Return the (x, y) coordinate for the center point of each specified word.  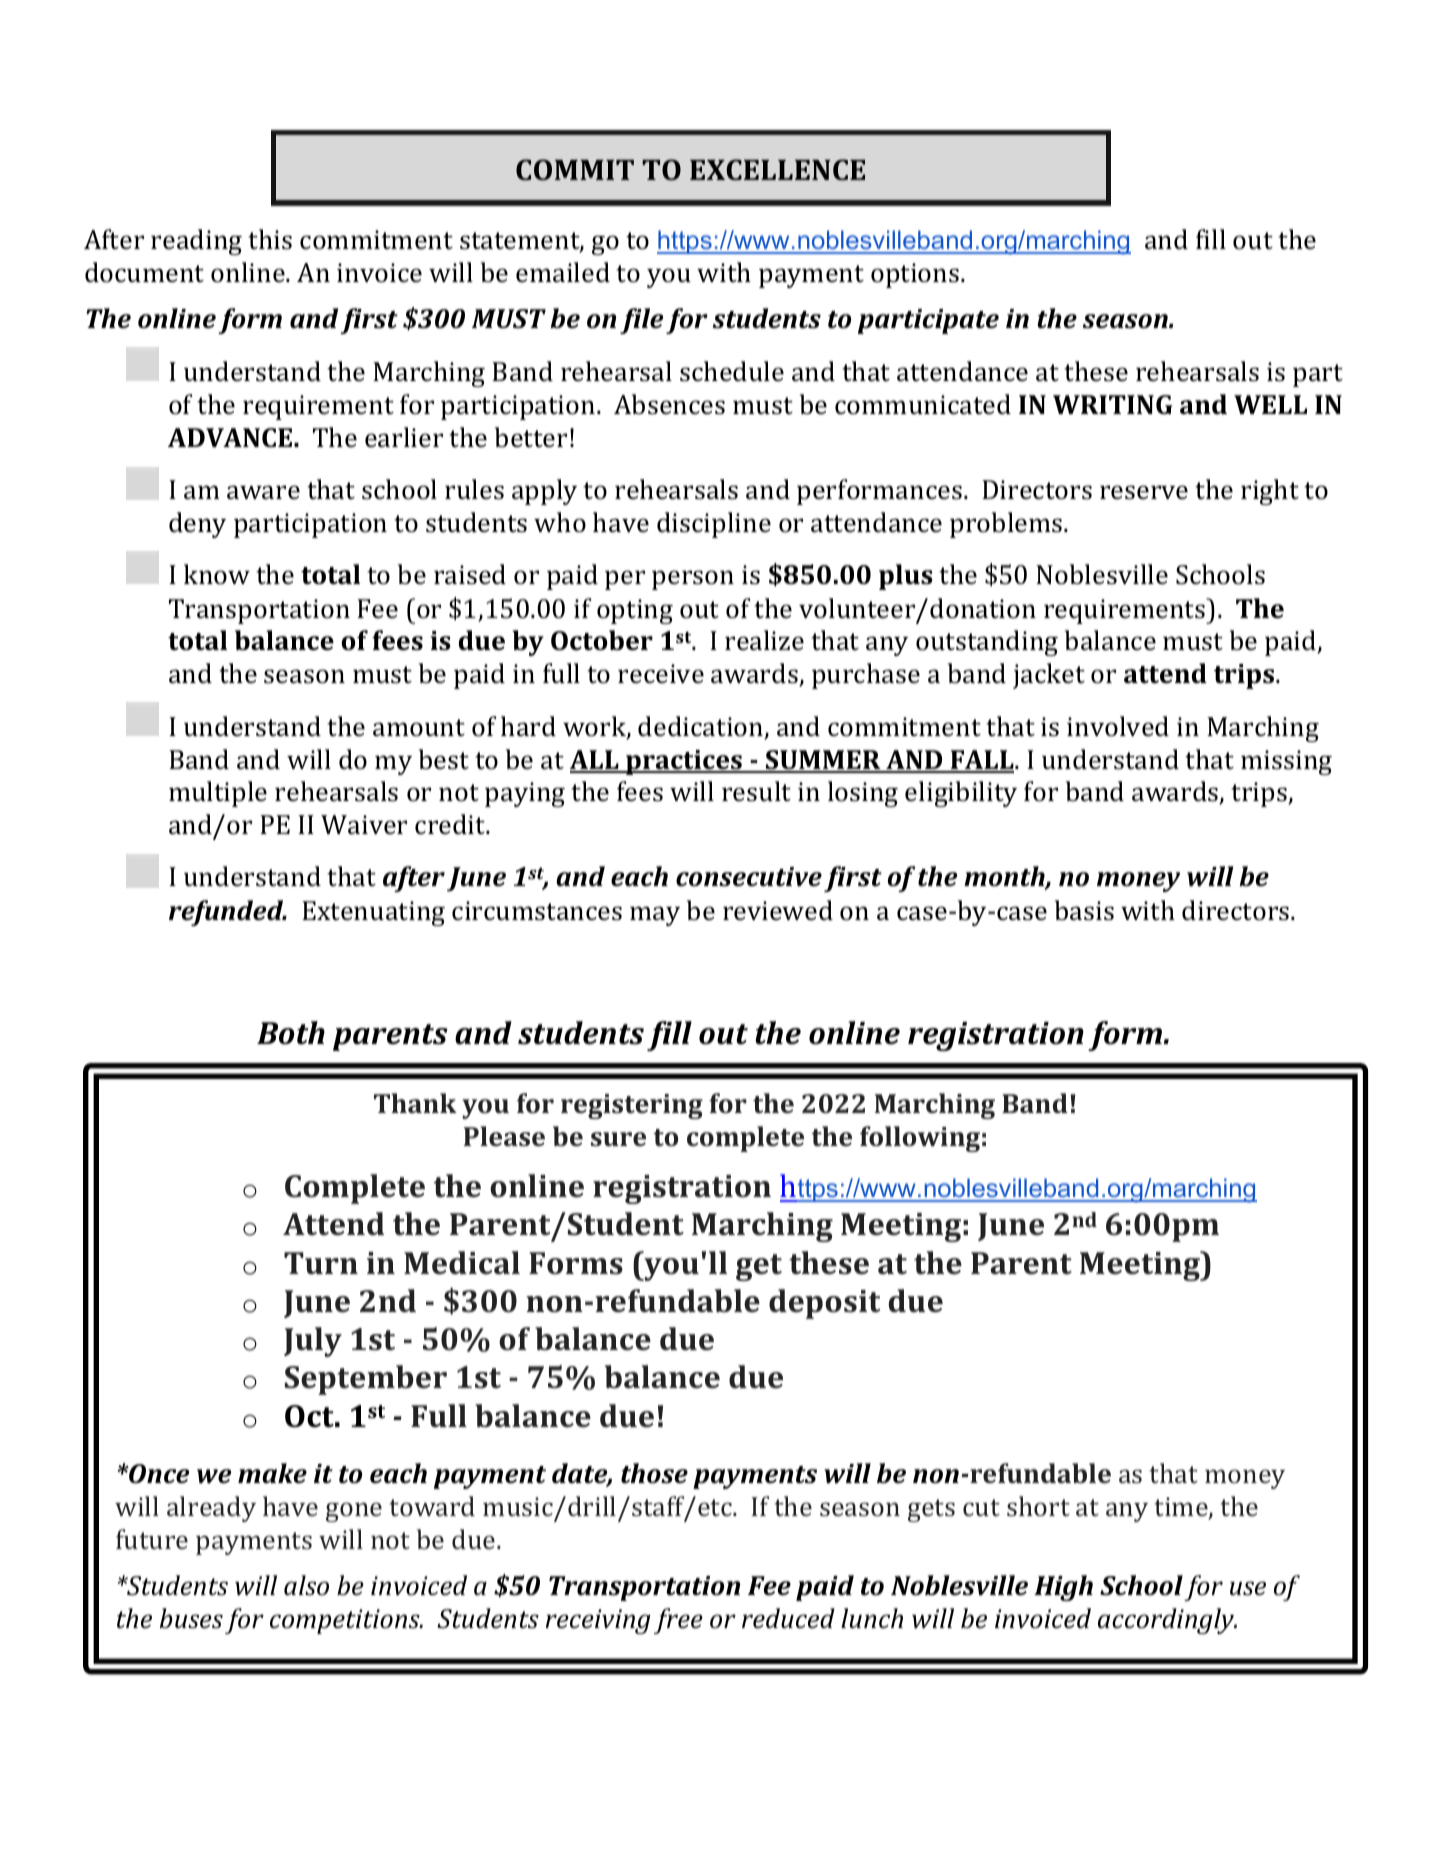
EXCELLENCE (777, 170)
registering (632, 1106)
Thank (415, 1103)
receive (661, 674)
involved (1118, 726)
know (217, 574)
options (916, 275)
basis (1084, 910)
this (270, 239)
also (306, 1585)
